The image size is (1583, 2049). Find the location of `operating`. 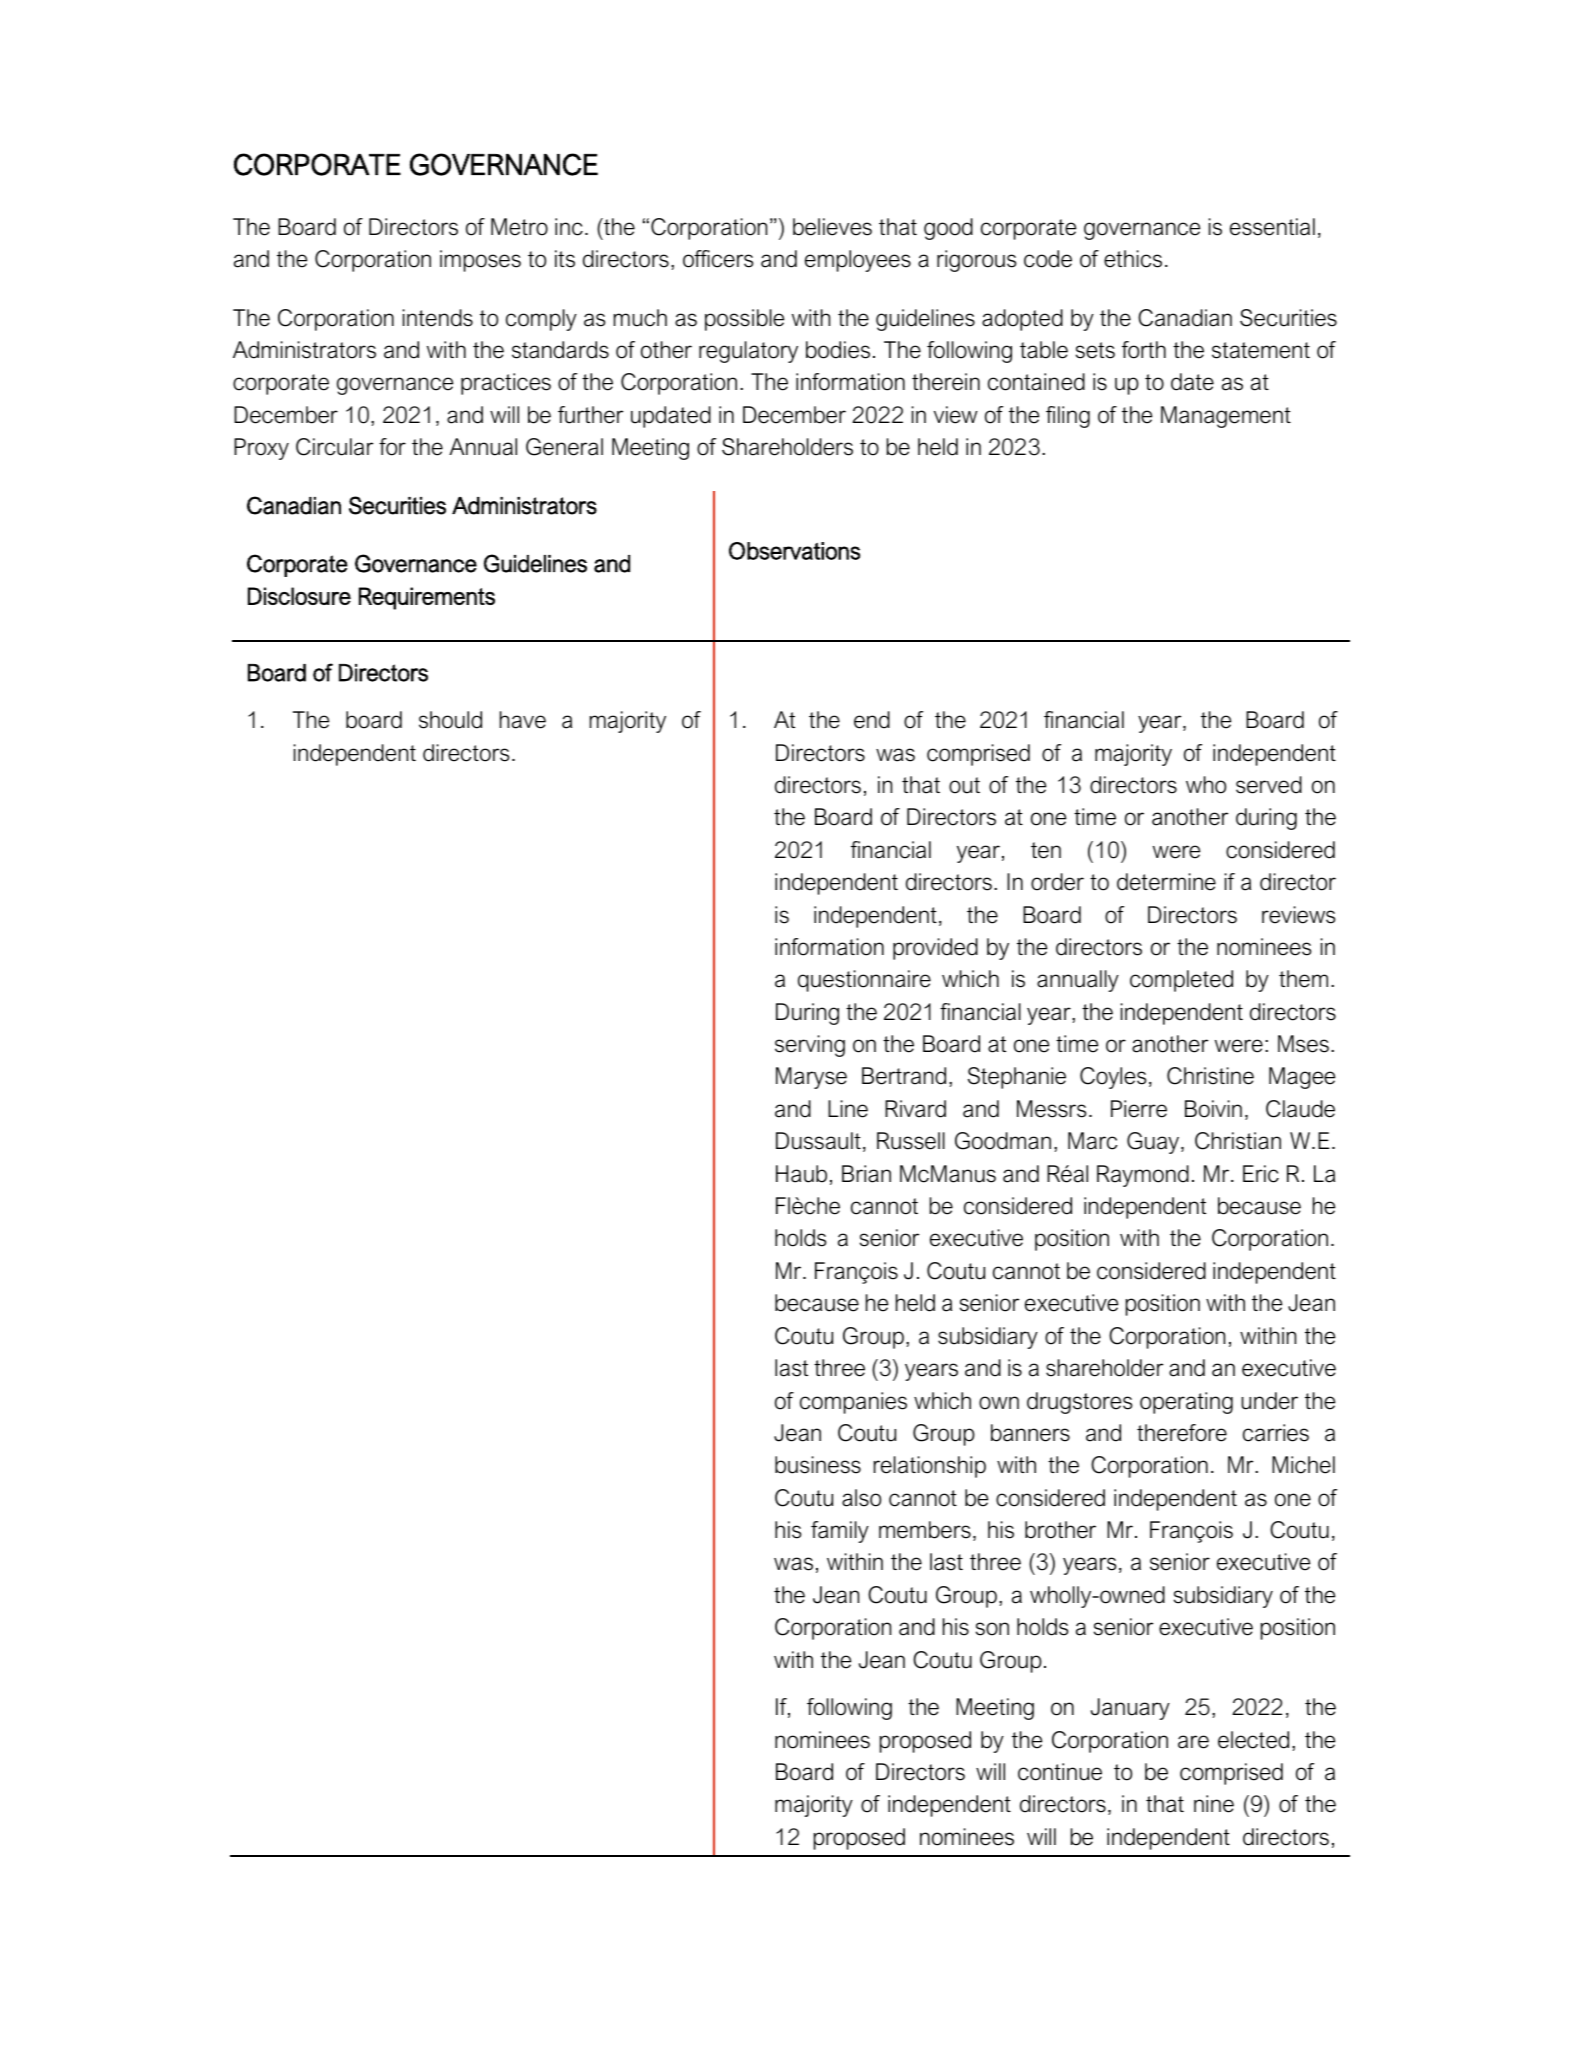

operating is located at coordinates (1186, 1403).
